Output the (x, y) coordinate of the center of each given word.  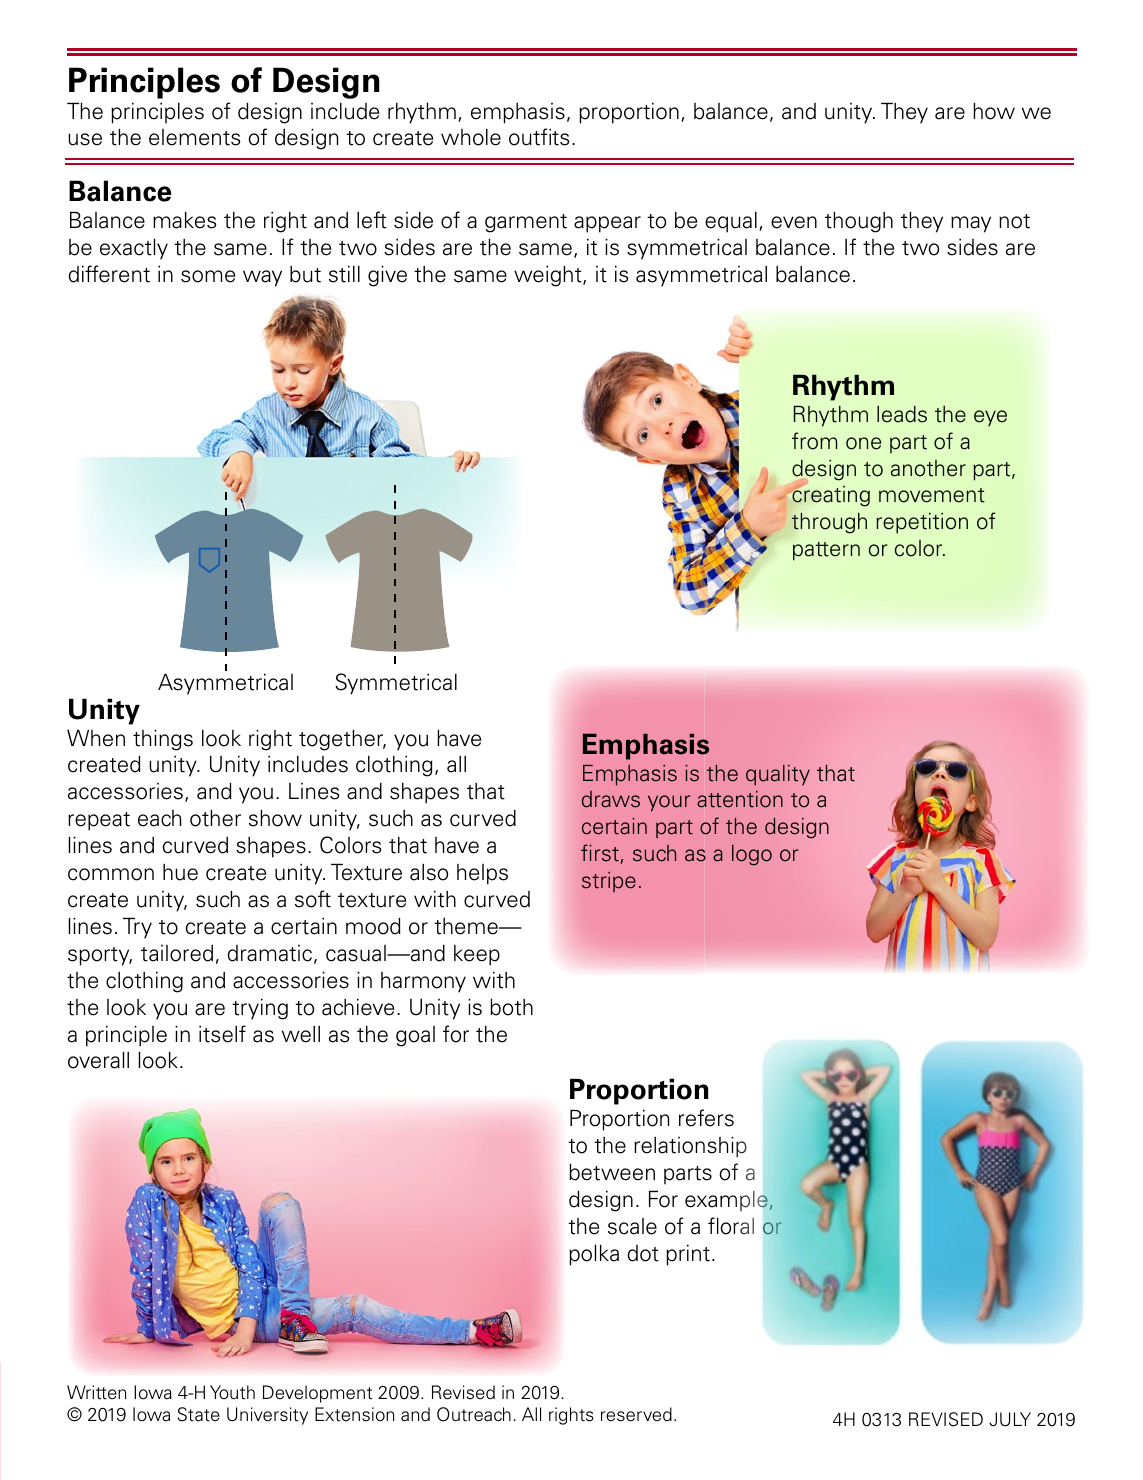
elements (195, 137)
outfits (539, 137)
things (163, 740)
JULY (1010, 1419)
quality (778, 775)
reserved (636, 1414)
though (859, 222)
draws (611, 799)
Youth (232, 1392)
